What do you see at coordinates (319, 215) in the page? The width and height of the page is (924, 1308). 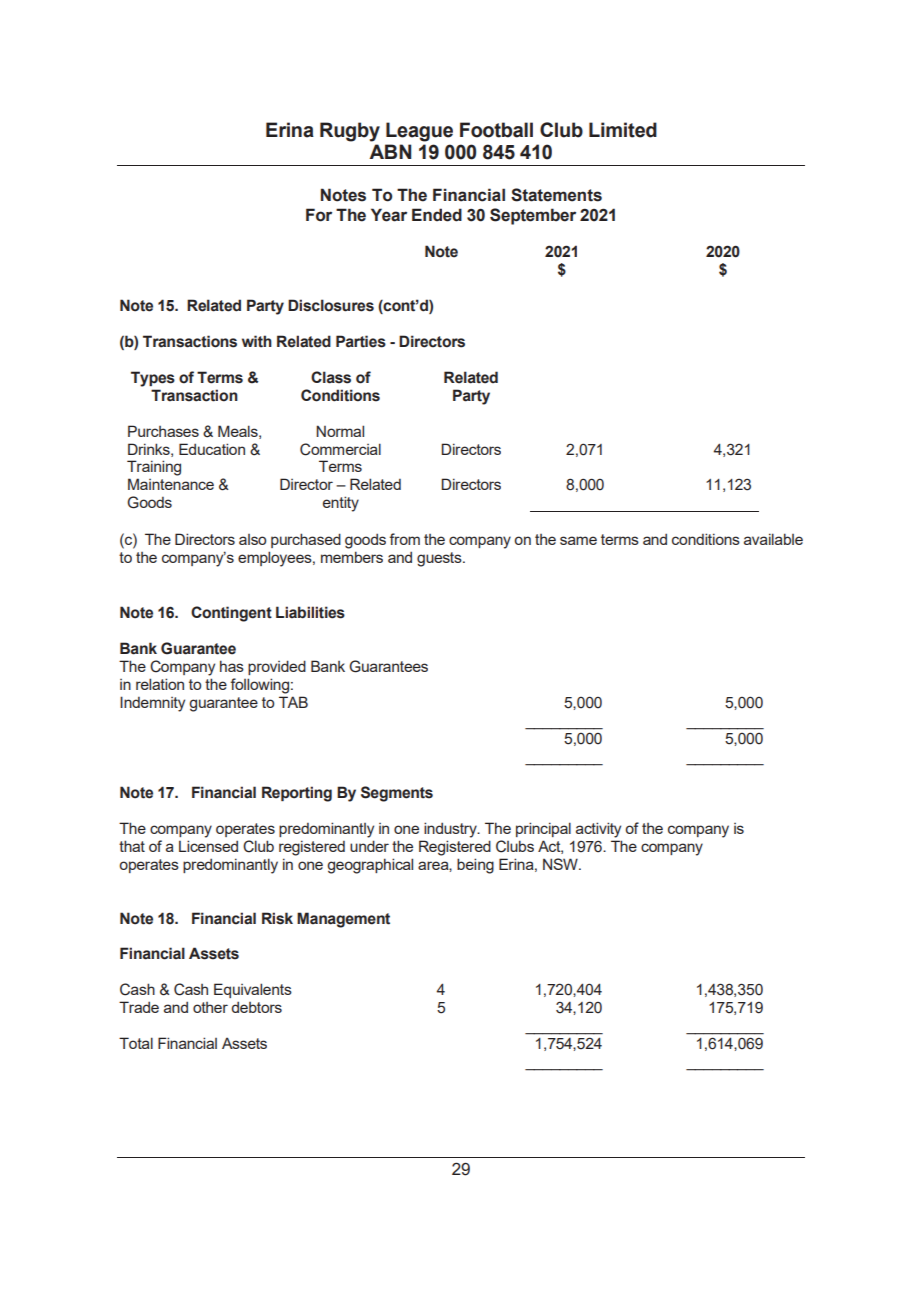 I see `For` at bounding box center [319, 215].
